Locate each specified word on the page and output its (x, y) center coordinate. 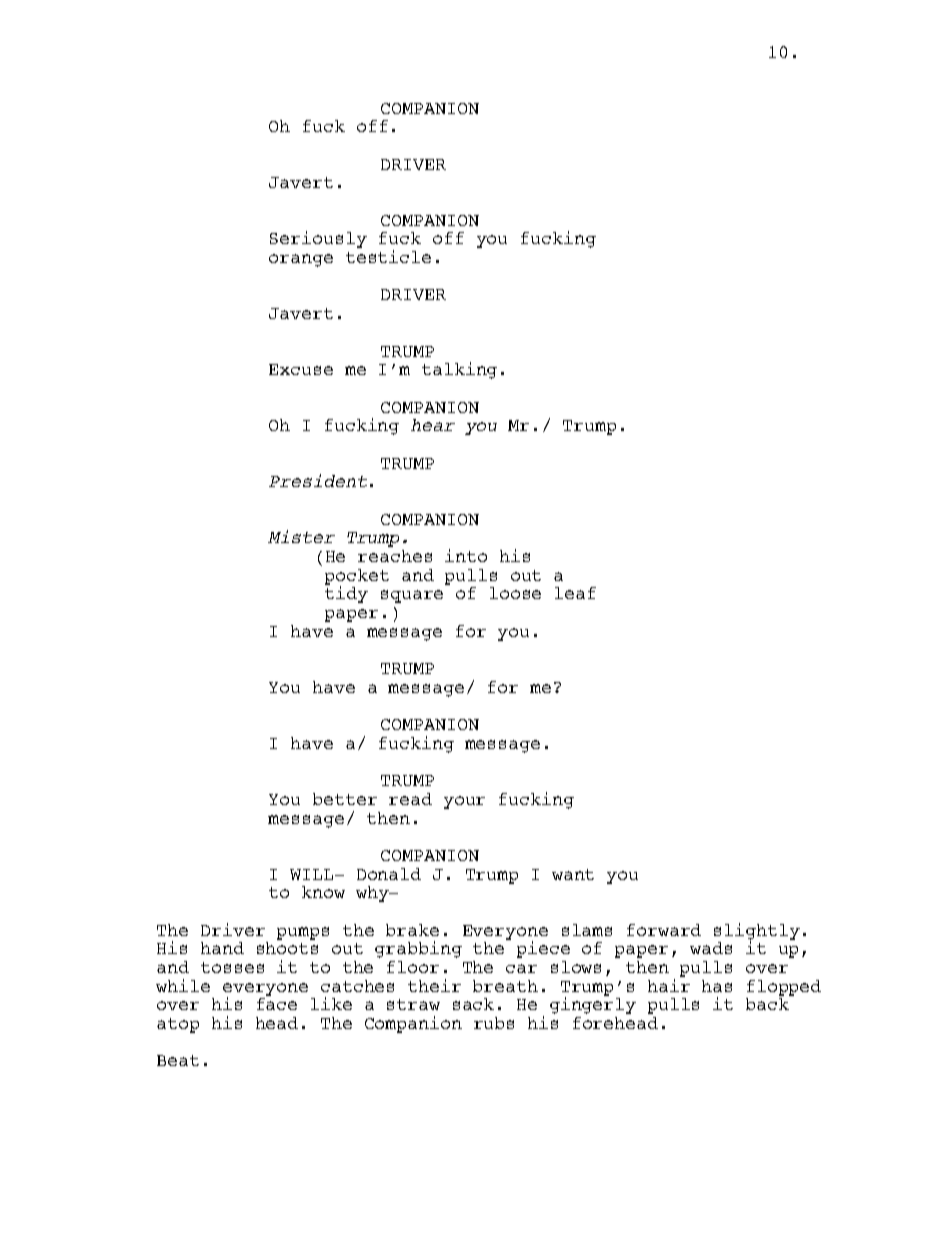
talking (459, 370)
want (573, 874)
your (464, 802)
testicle (388, 256)
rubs (494, 1023)
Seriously (318, 239)
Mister (301, 536)
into (466, 555)
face (277, 1004)
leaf (575, 593)
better (345, 799)
